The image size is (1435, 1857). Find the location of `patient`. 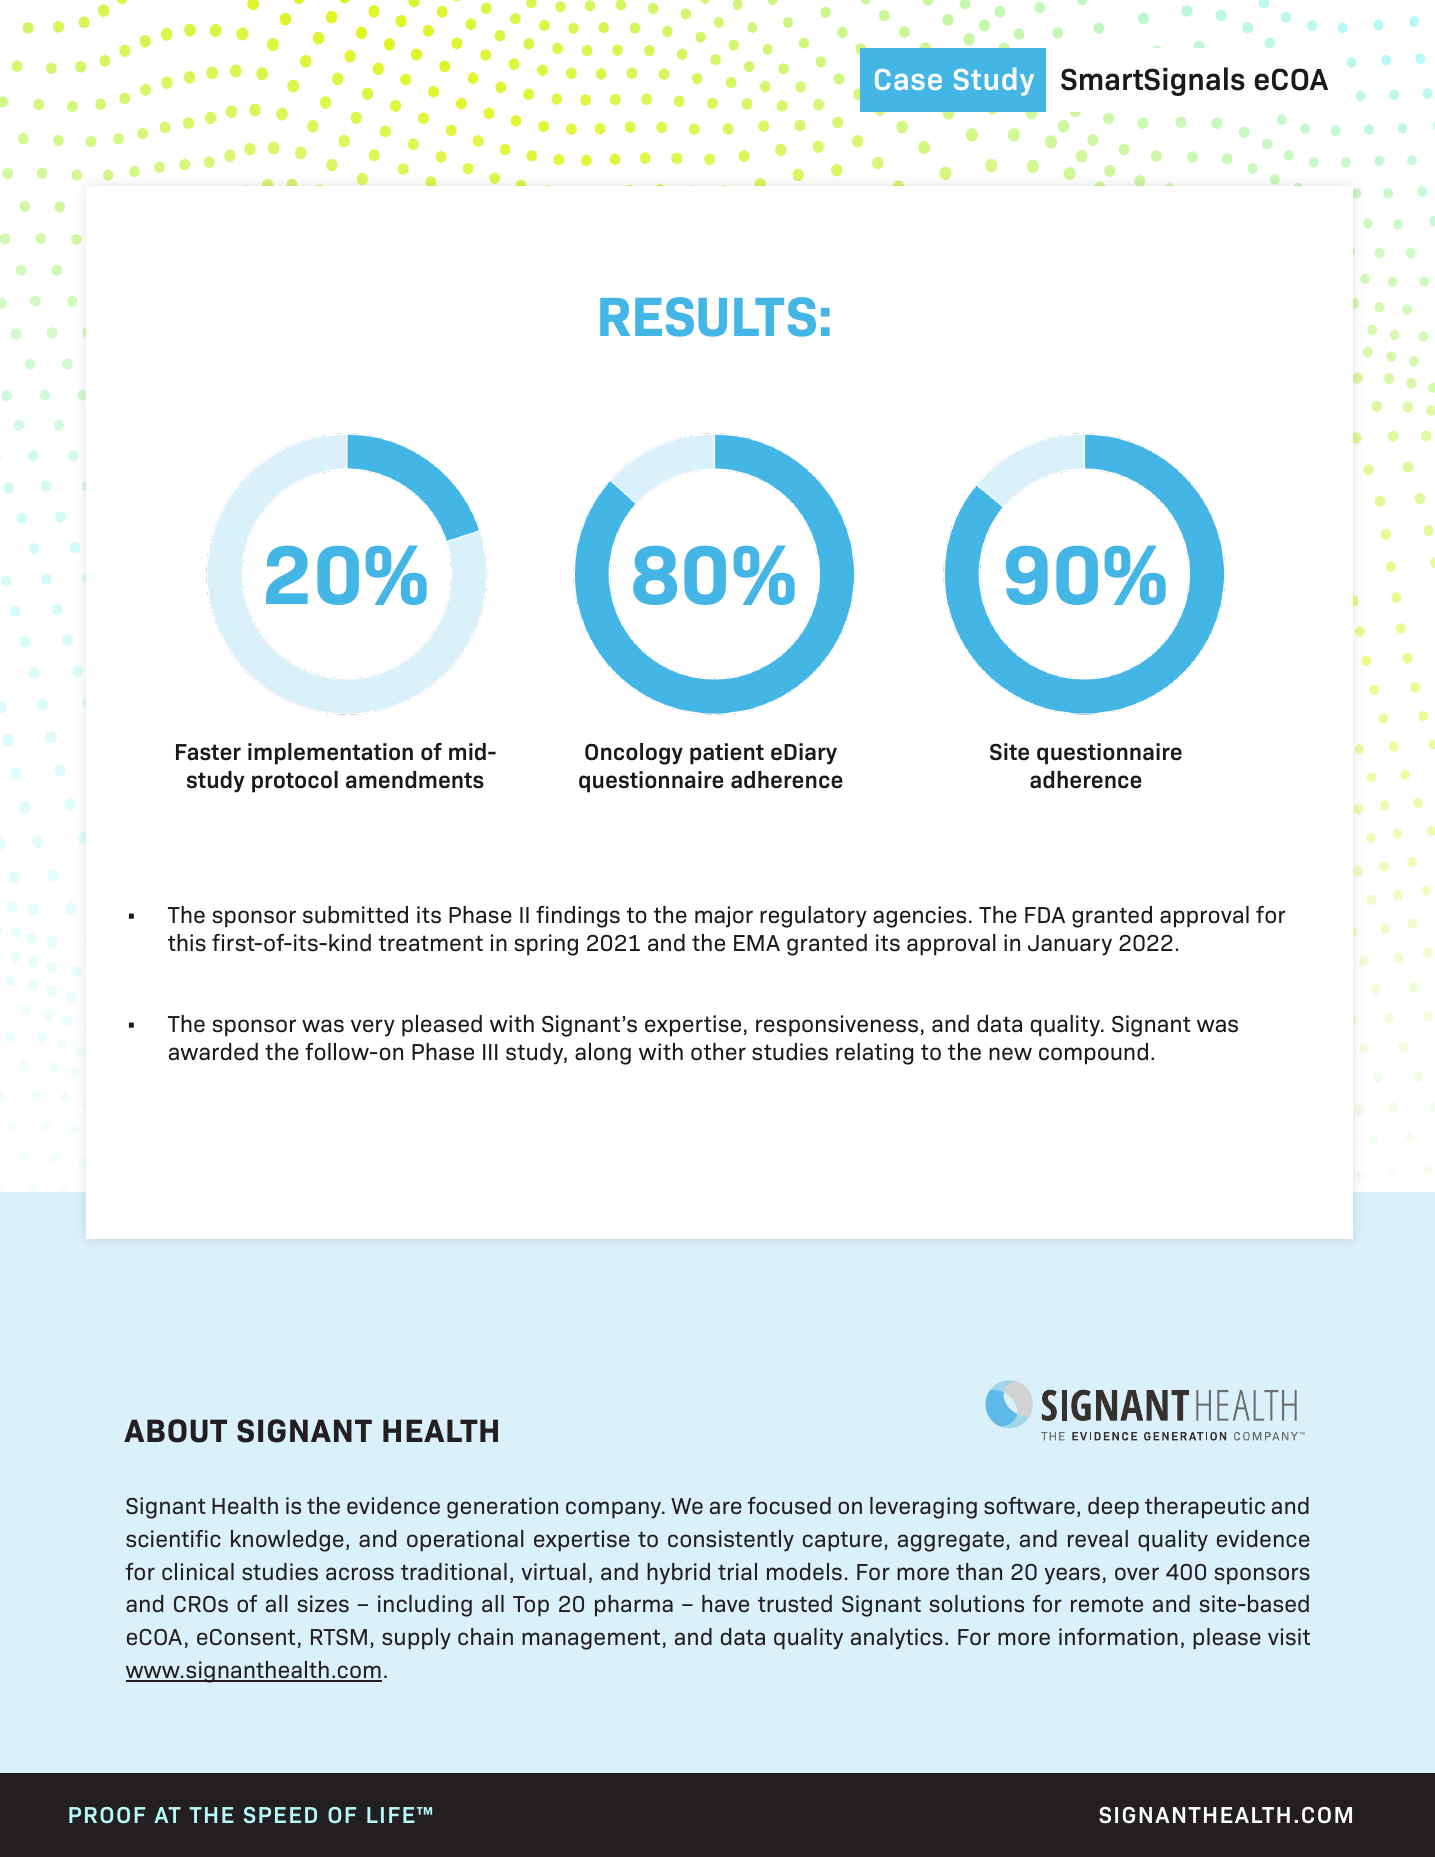

patient is located at coordinates (727, 754).
